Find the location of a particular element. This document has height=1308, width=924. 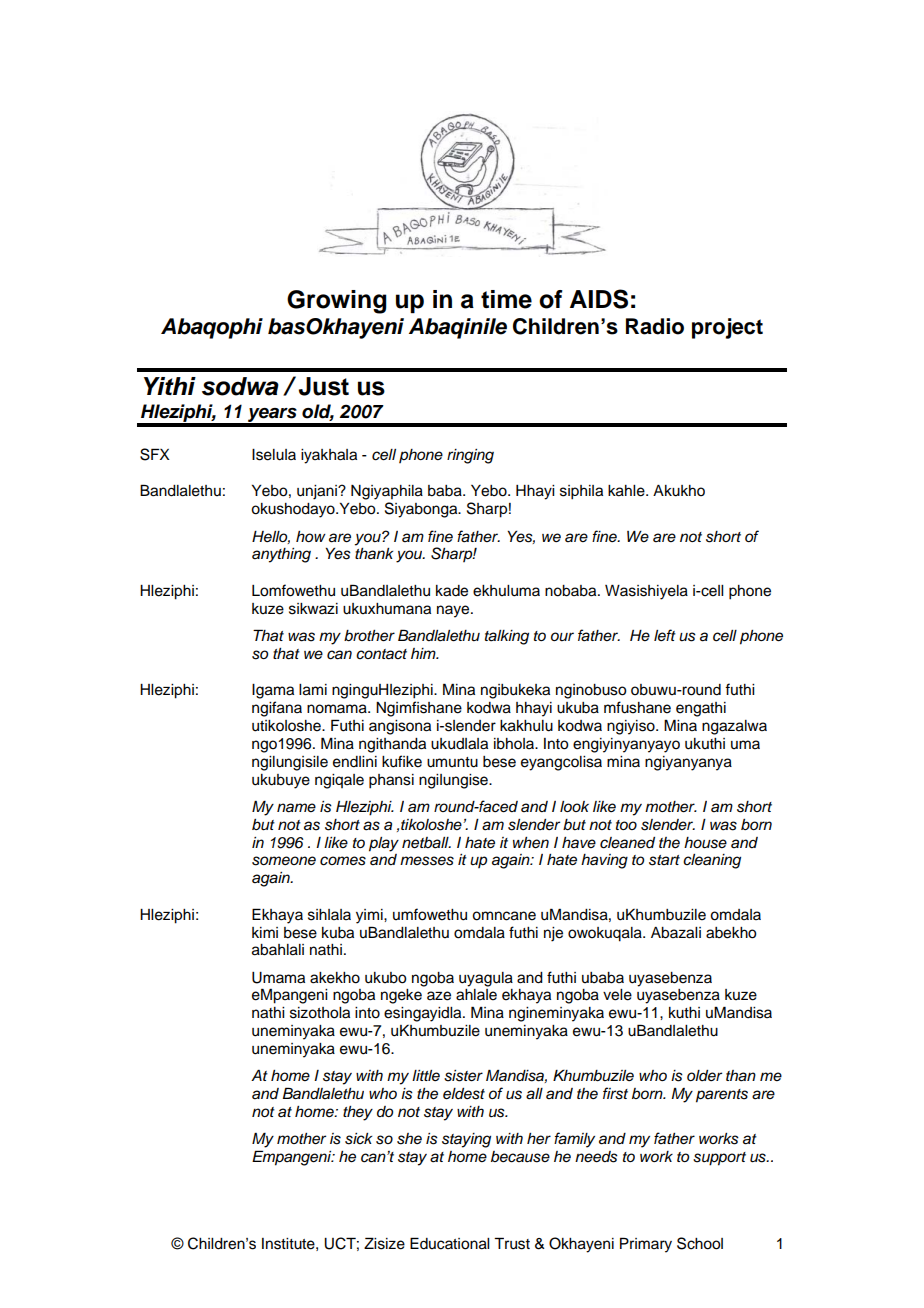

Educational is located at coordinates (449, 1243).
